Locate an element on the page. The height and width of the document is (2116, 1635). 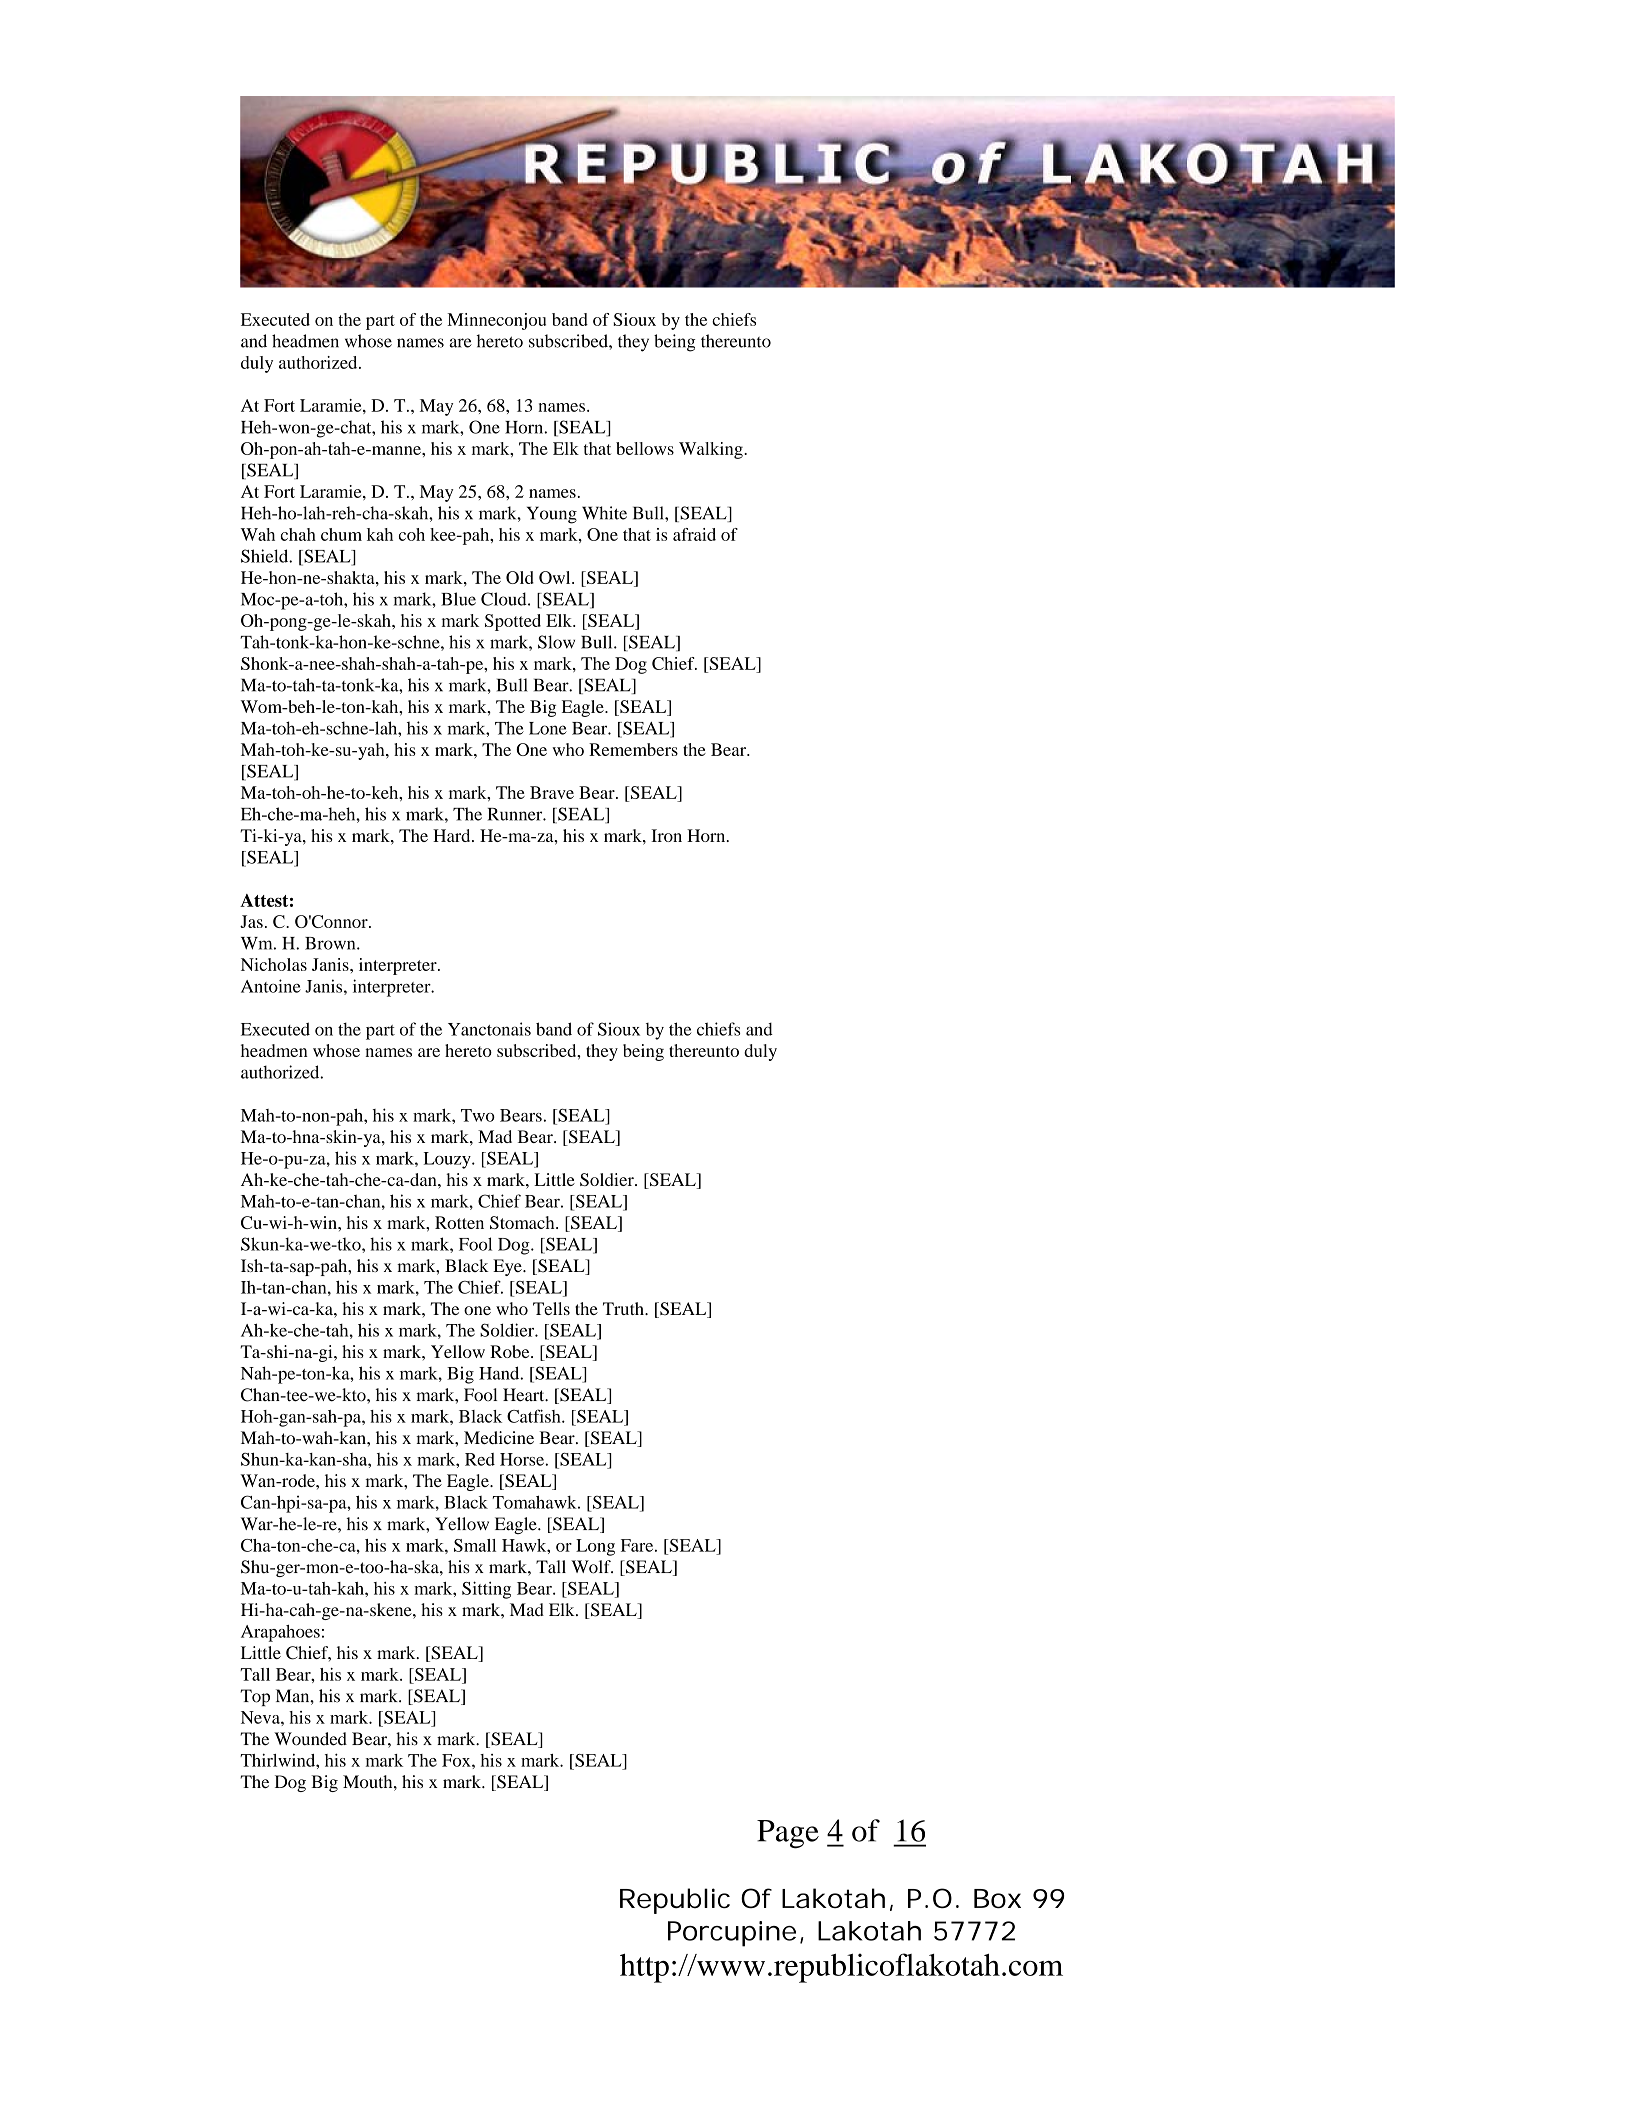
White is located at coordinates (604, 513).
